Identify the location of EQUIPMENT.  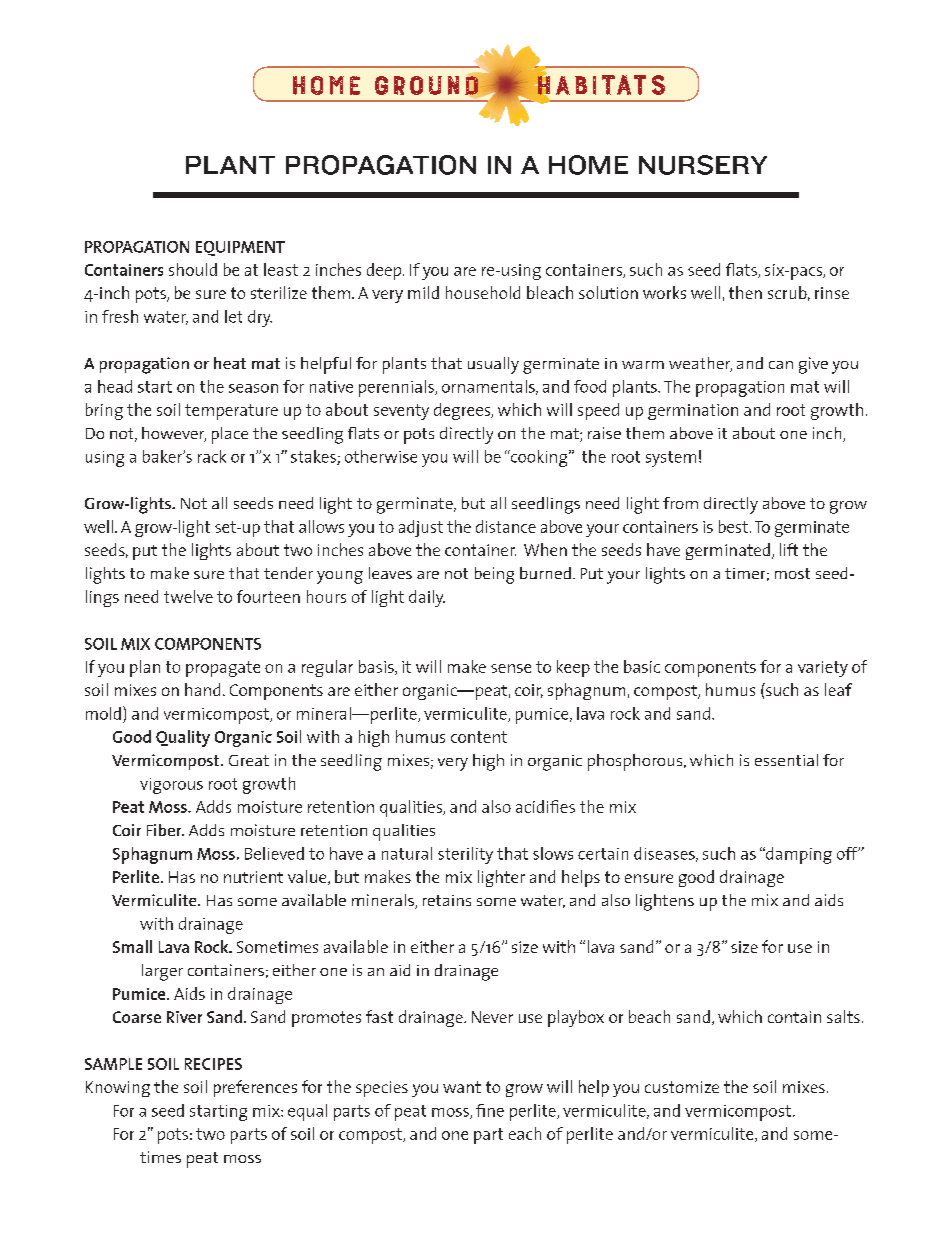
(240, 248).
